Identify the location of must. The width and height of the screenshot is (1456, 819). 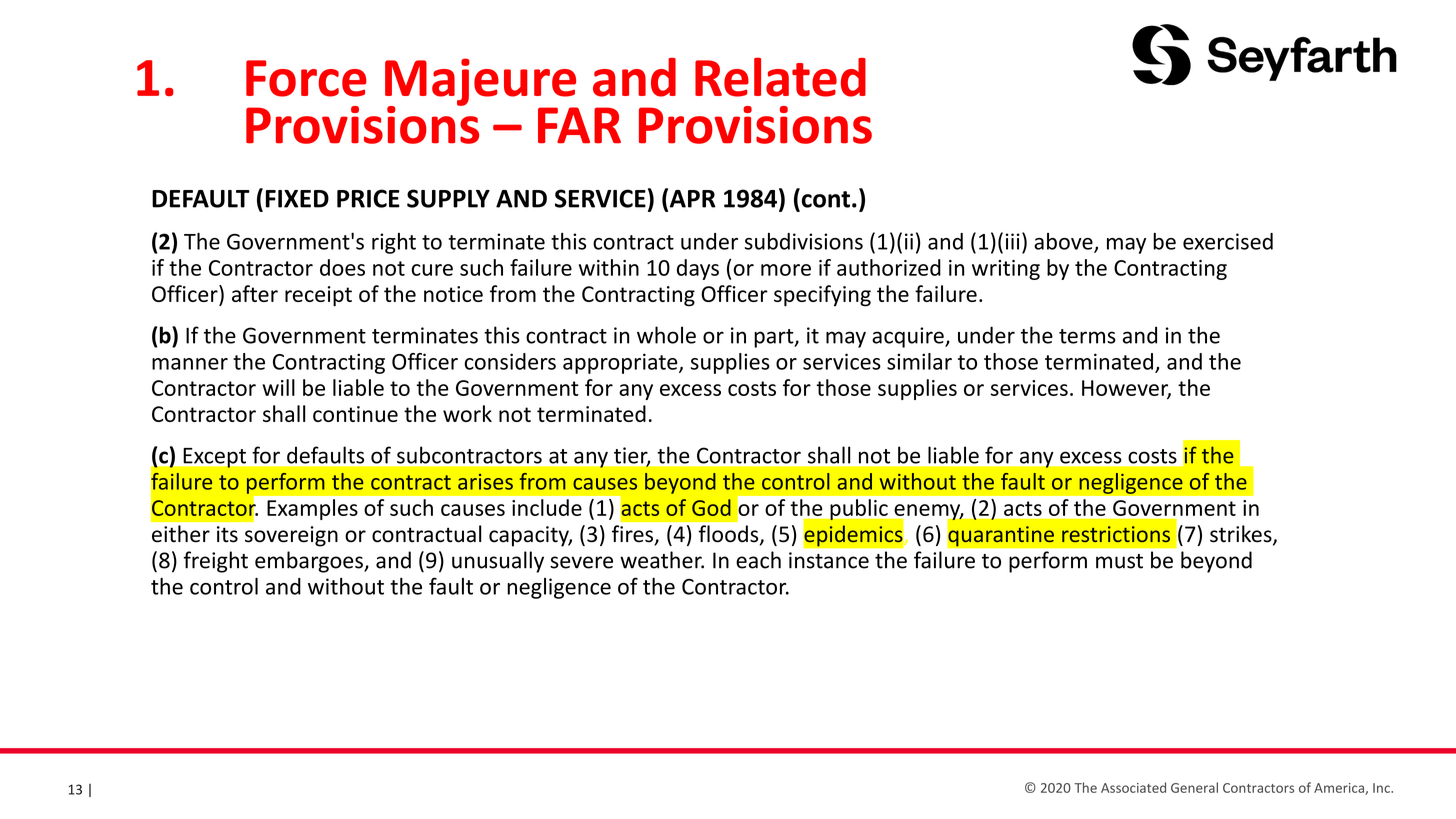
(1119, 561).
